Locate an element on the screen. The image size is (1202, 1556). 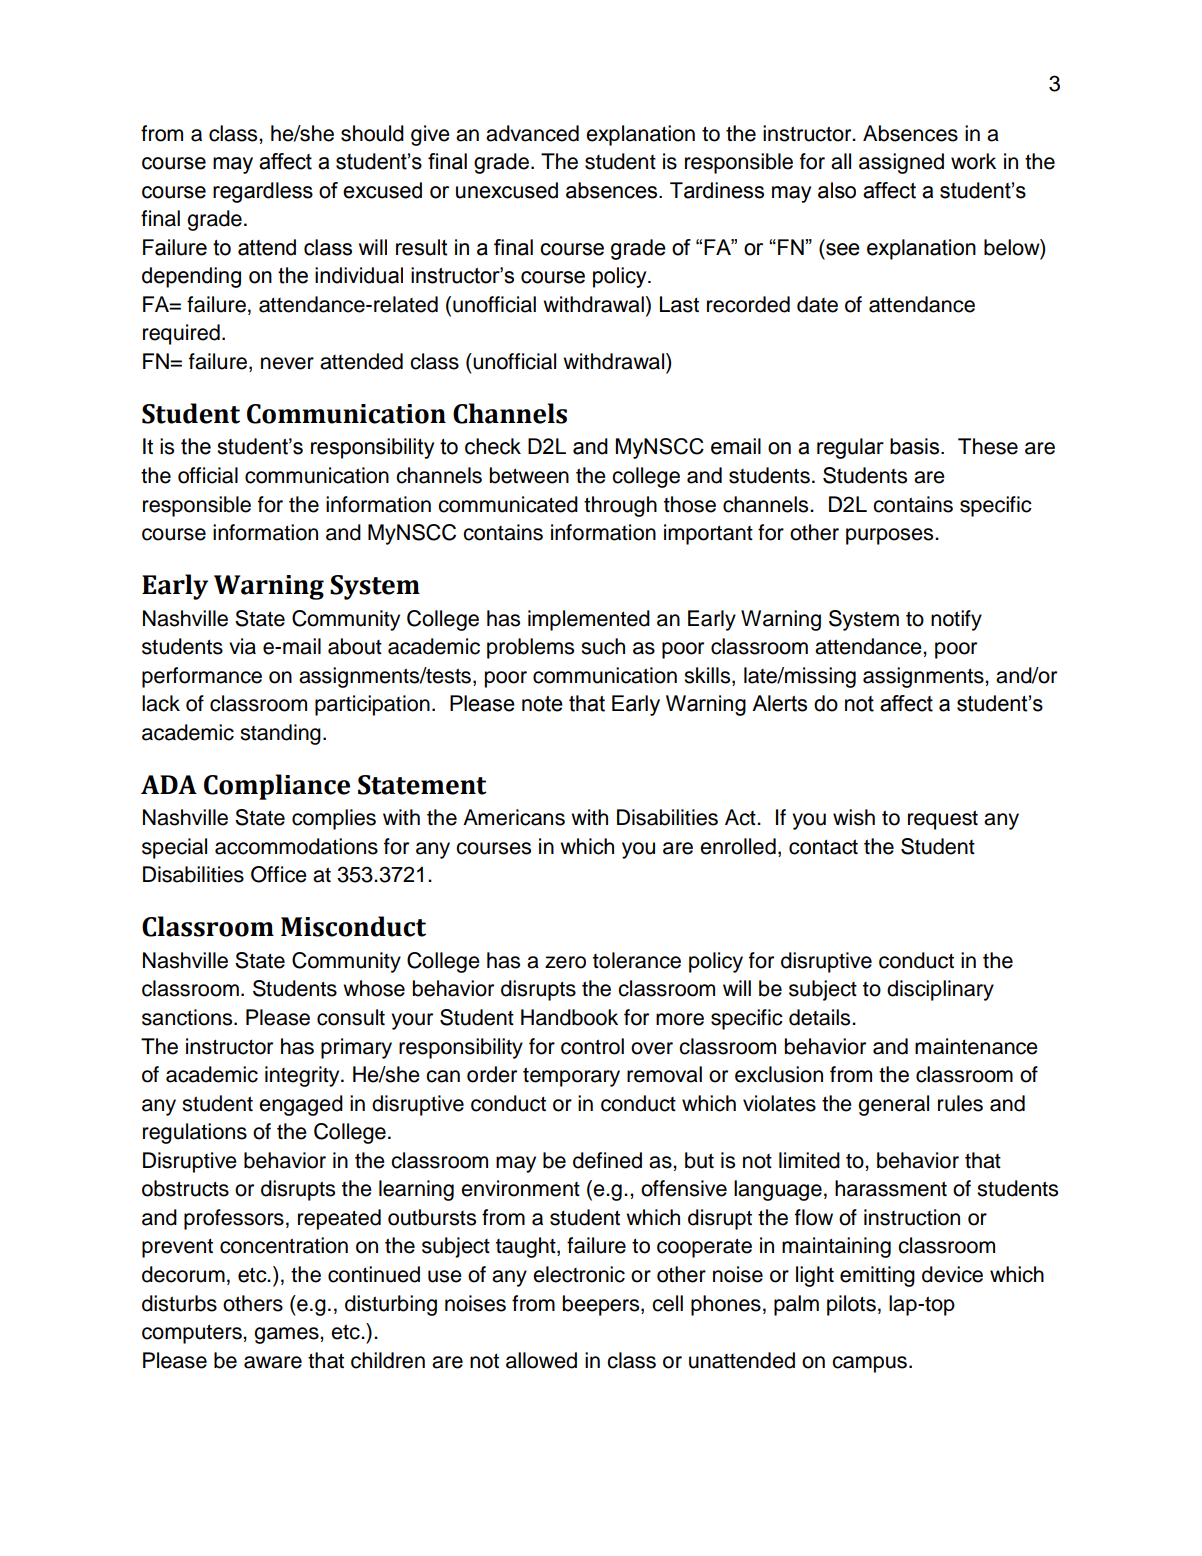
regardless is located at coordinates (263, 192).
